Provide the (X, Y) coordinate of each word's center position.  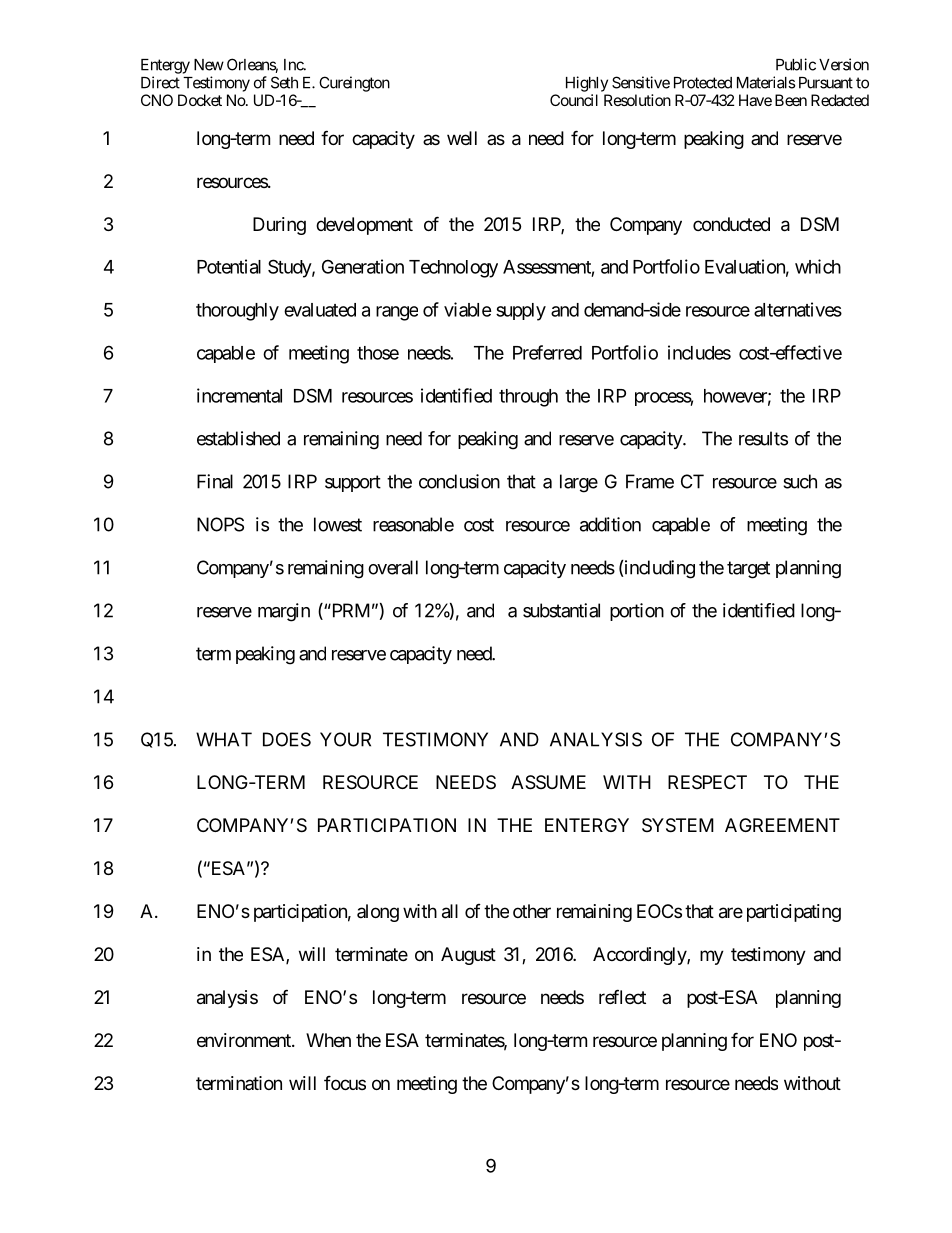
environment (245, 1040)
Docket (200, 100)
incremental (239, 395)
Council (574, 100)
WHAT (224, 739)
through (528, 398)
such (800, 481)
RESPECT (707, 782)
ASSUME (548, 782)
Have (755, 100)
